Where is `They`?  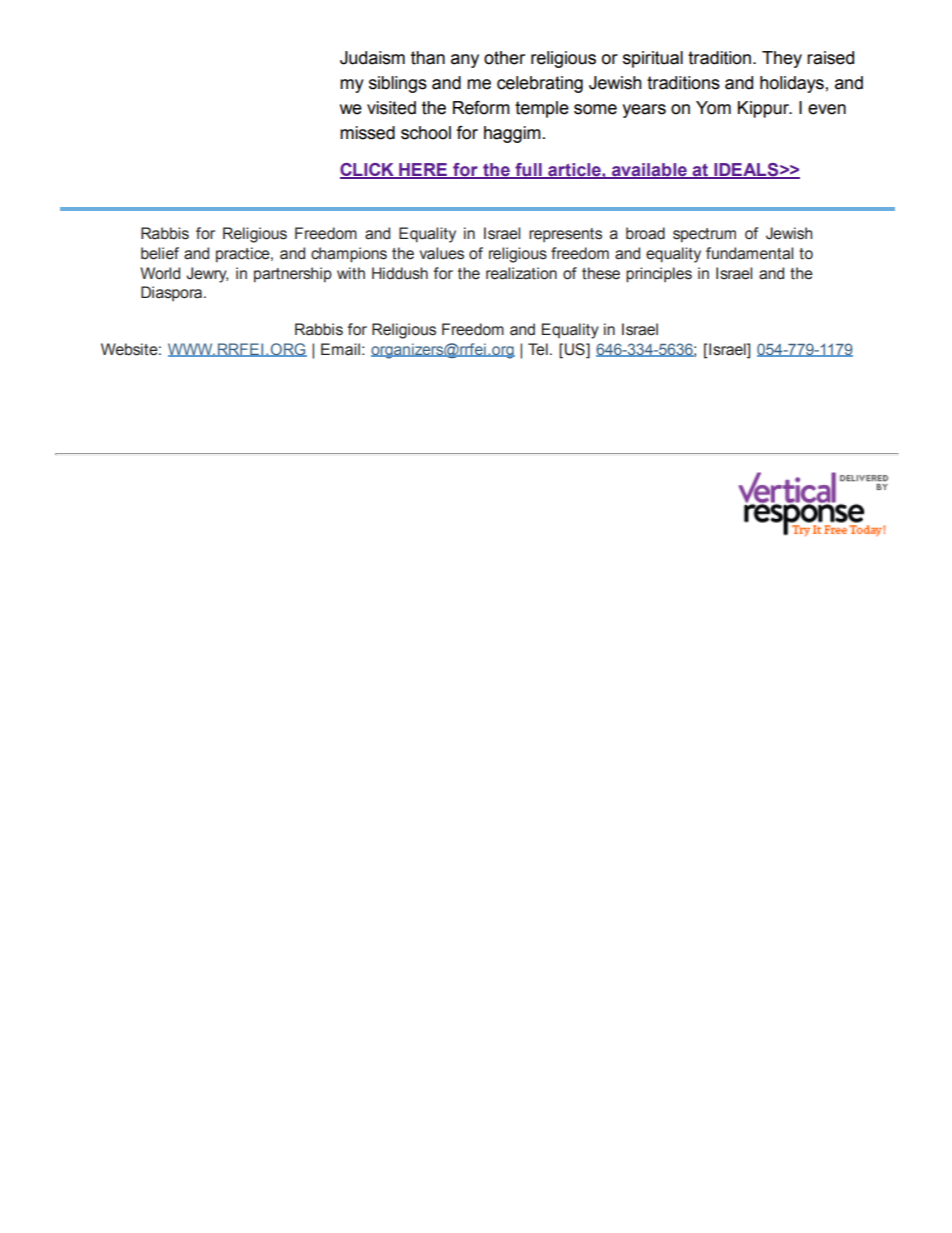 They is located at coordinates (782, 59).
